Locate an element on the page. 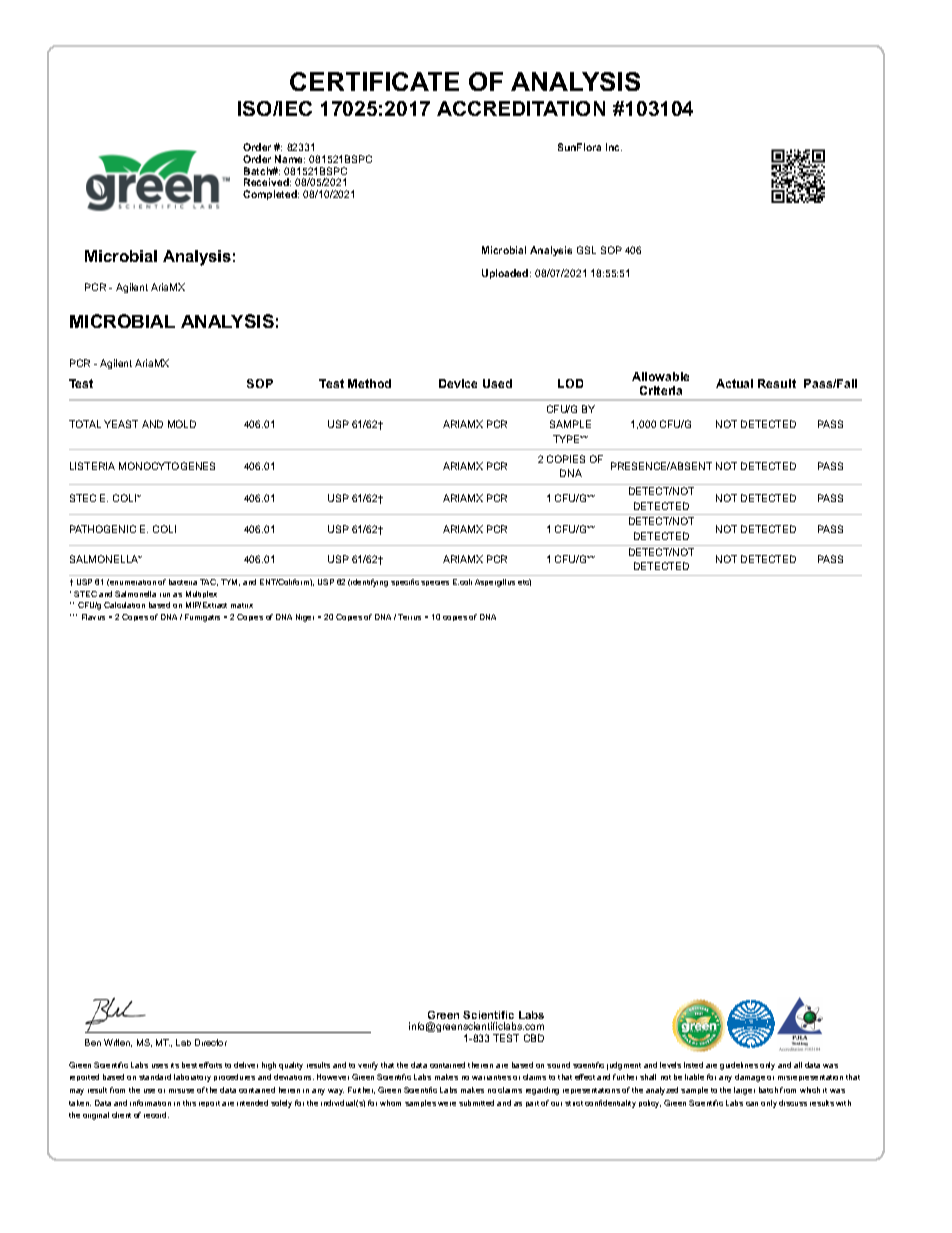 Image resolution: width=952 pixels, height=1233 pixels. Completed is located at coordinates (271, 195).
